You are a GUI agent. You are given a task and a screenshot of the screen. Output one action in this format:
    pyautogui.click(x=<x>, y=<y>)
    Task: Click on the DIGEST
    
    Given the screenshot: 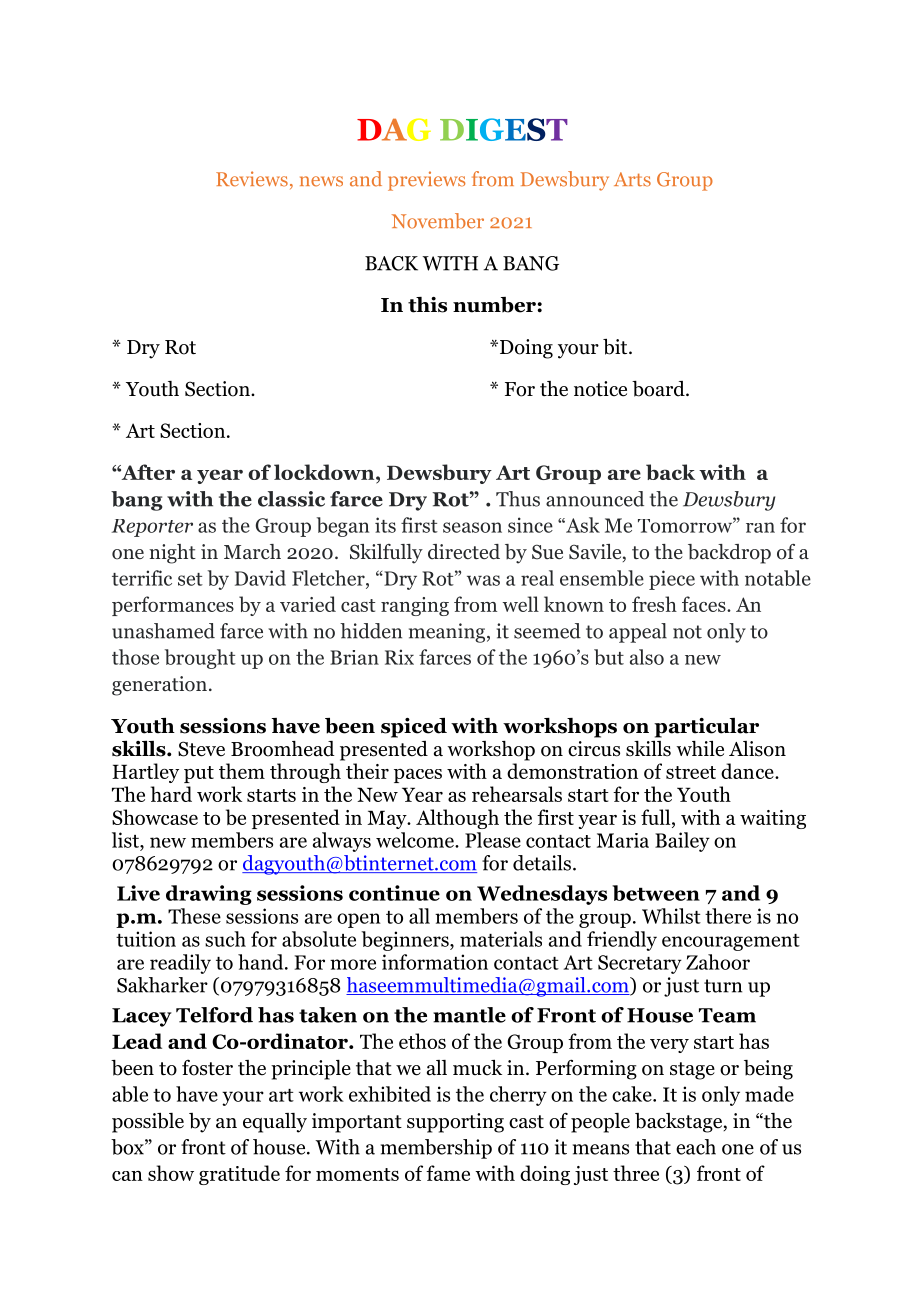 What is the action you would take?
    pyautogui.click(x=504, y=129)
